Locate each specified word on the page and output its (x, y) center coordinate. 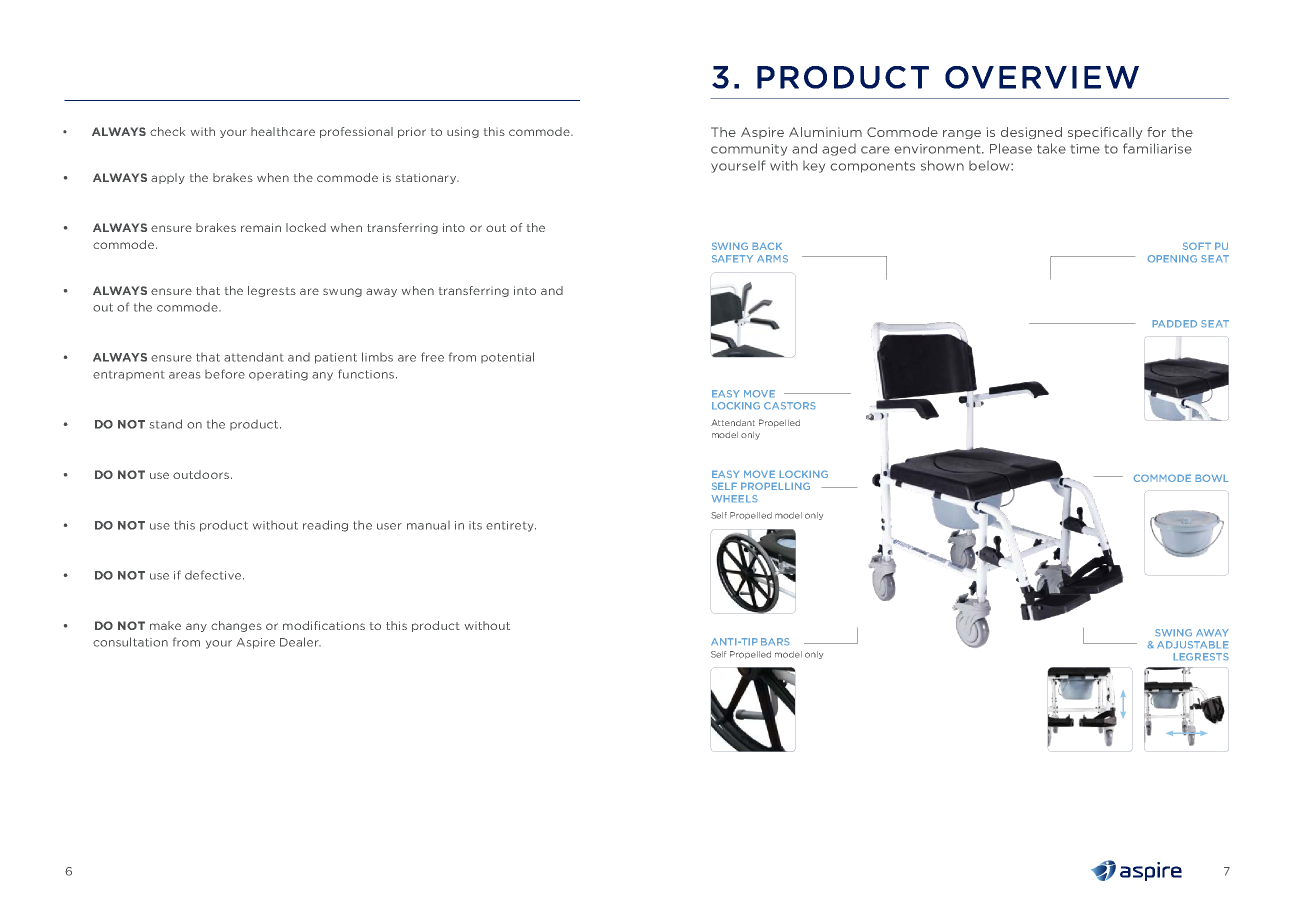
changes (236, 626)
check (167, 131)
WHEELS (734, 498)
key (814, 167)
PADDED (1175, 323)
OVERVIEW (1042, 77)
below (990, 166)
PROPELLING (775, 486)
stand (166, 424)
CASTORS (789, 405)
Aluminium (825, 132)
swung (342, 292)
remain (261, 227)
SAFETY (732, 258)
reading (325, 526)
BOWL (1212, 478)
